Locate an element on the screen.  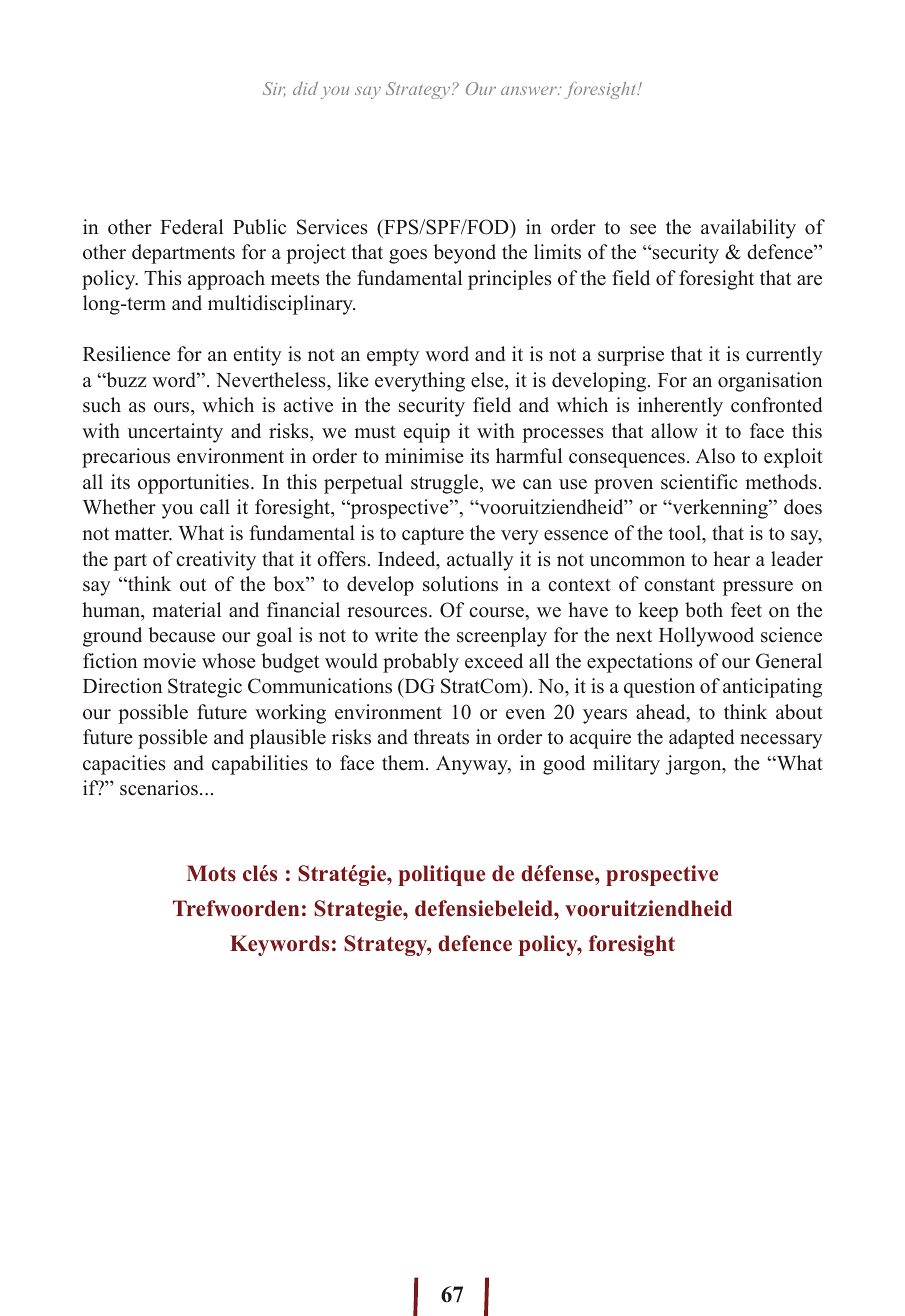
struggle is located at coordinates (446, 484).
